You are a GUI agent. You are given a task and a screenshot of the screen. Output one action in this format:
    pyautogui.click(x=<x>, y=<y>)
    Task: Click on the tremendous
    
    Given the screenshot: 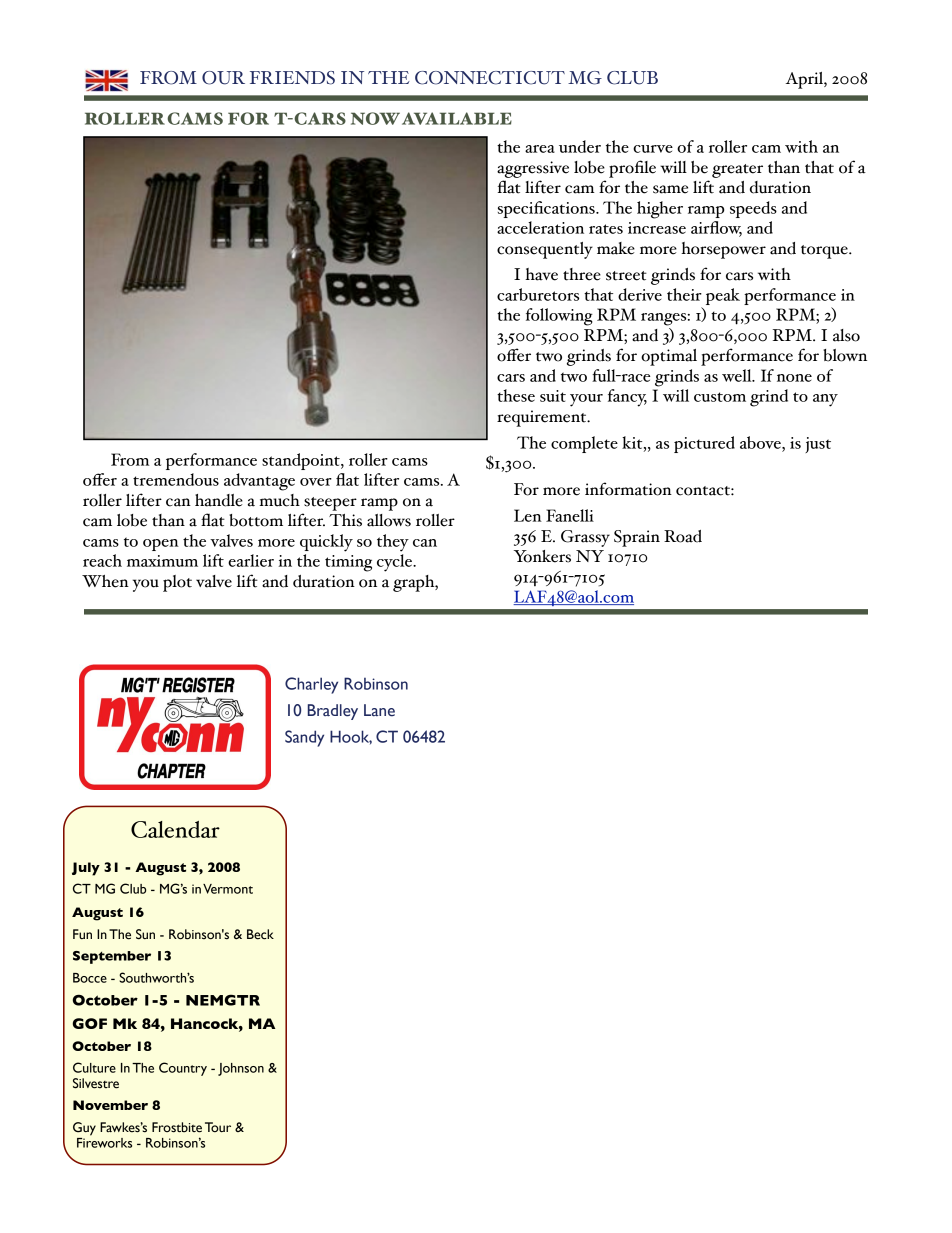 What is the action you would take?
    pyautogui.click(x=176, y=479)
